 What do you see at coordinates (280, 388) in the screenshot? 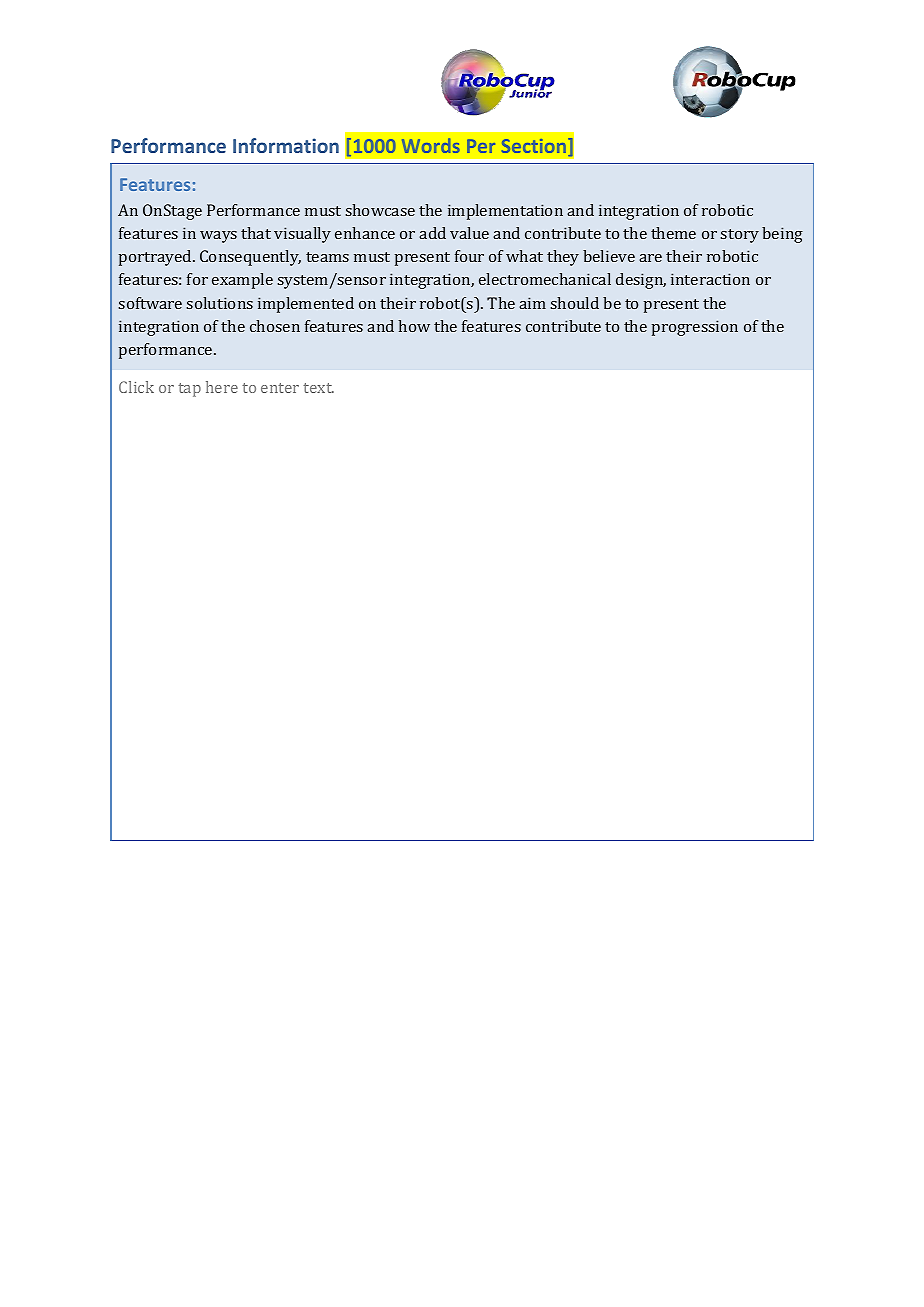
I see `enter` at bounding box center [280, 388].
